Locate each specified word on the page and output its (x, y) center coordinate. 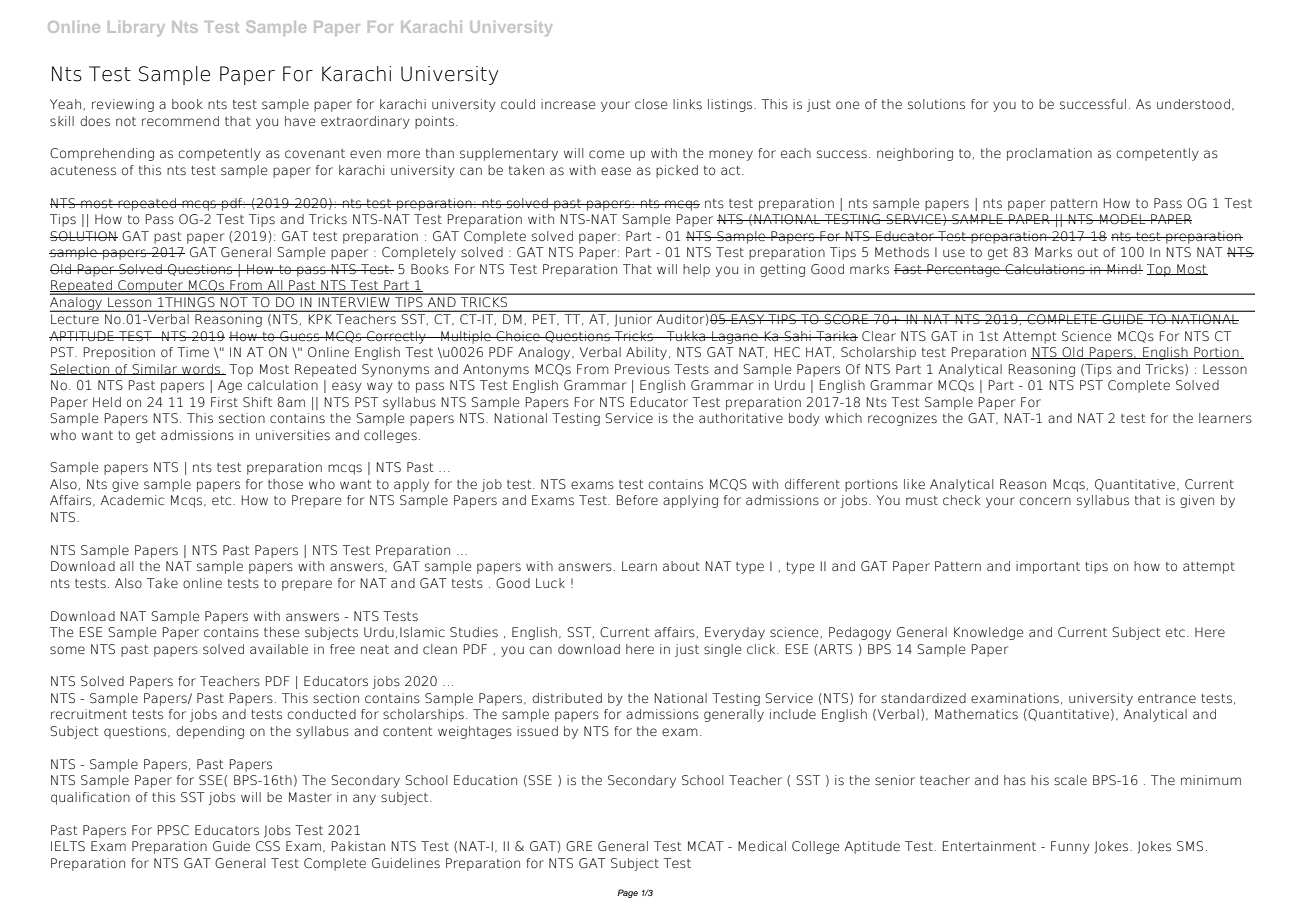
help (696, 270)
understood (1193, 104)
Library (136, 28)
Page (627, 893)
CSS (268, 846)
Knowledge (988, 633)
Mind (1122, 269)
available (279, 649)
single (722, 650)
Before (637, 500)
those (285, 484)
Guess (299, 336)
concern (1045, 501)
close (651, 104)
